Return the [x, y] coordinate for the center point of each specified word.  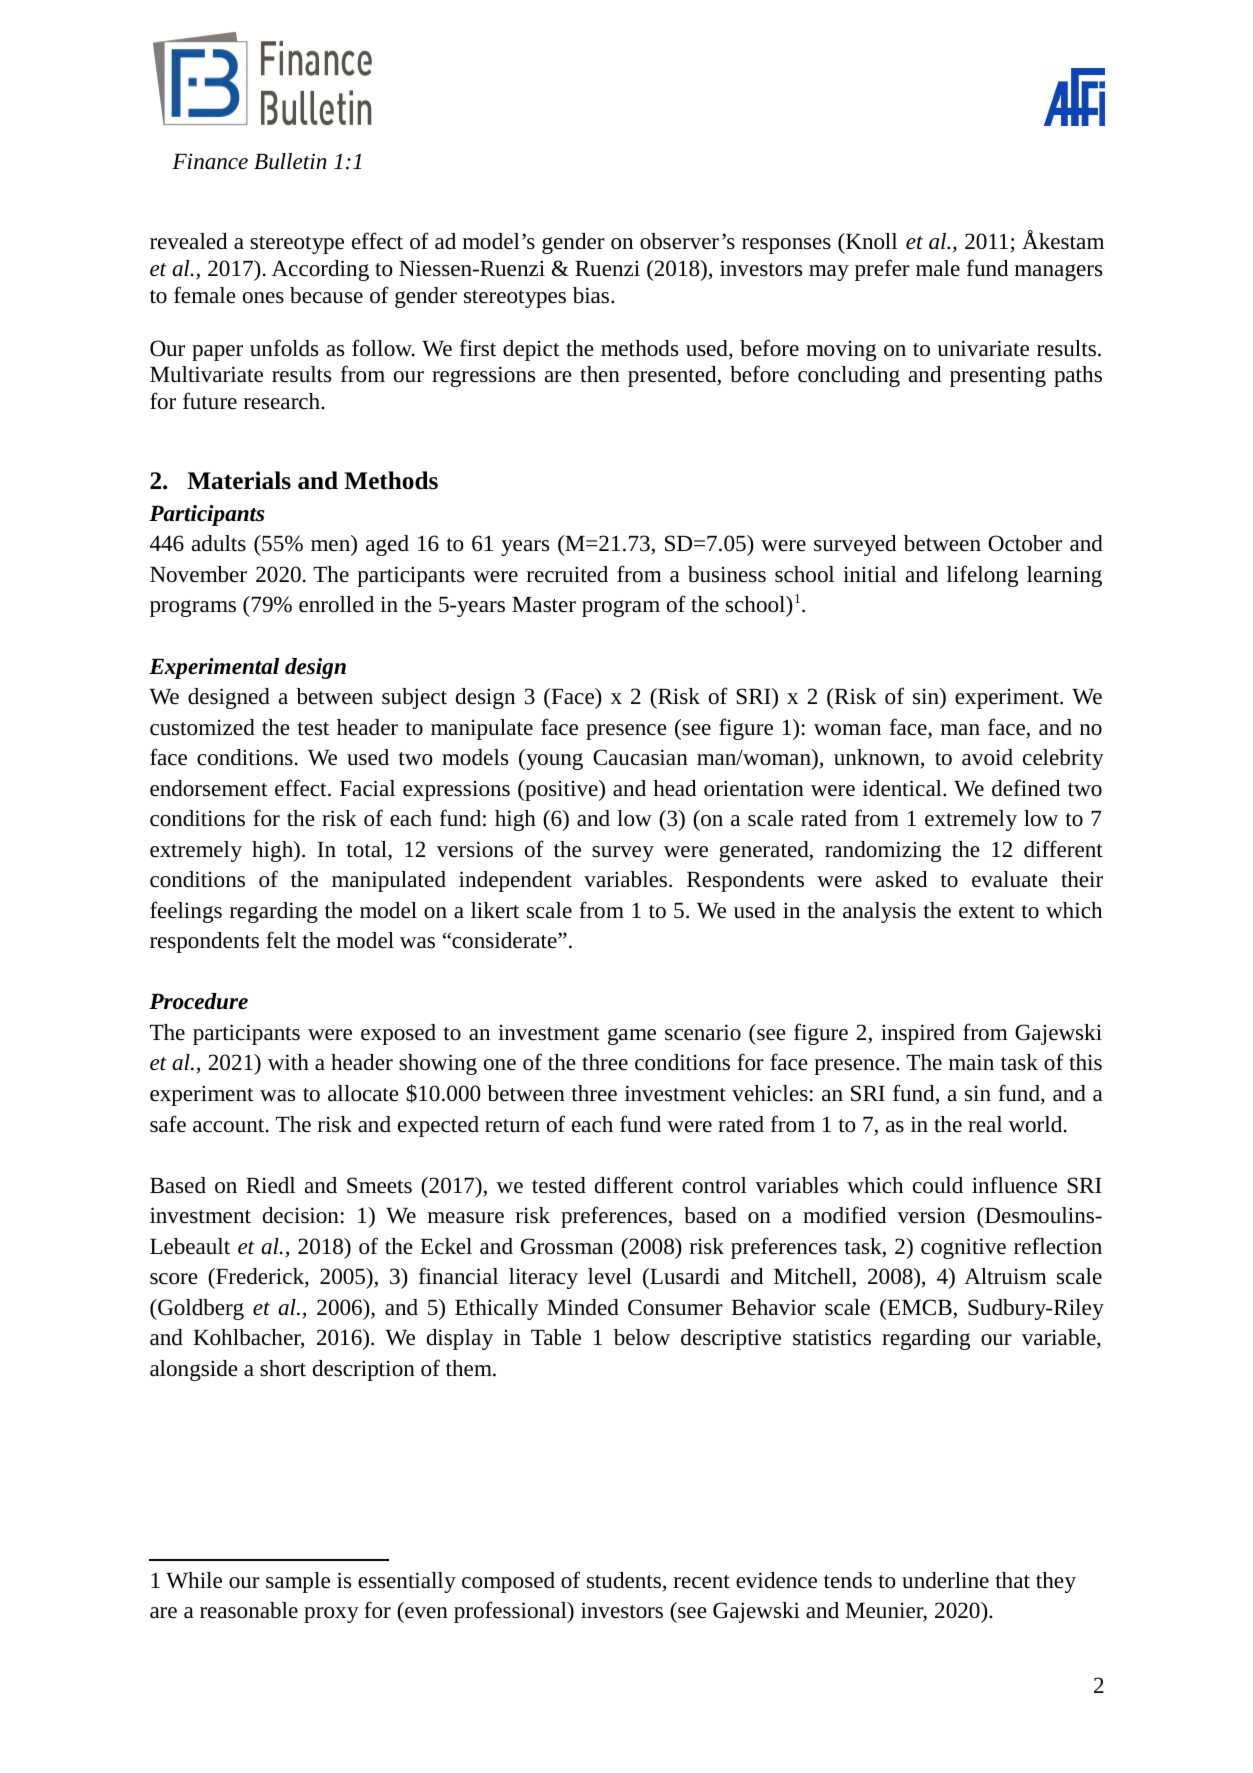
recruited [567, 574]
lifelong [982, 576]
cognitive [963, 1248]
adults [219, 543]
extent [987, 912]
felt [282, 939]
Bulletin [290, 161]
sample [298, 1582]
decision [301, 1215]
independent [515, 881]
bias [592, 295]
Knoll [870, 241]
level [610, 1276]
